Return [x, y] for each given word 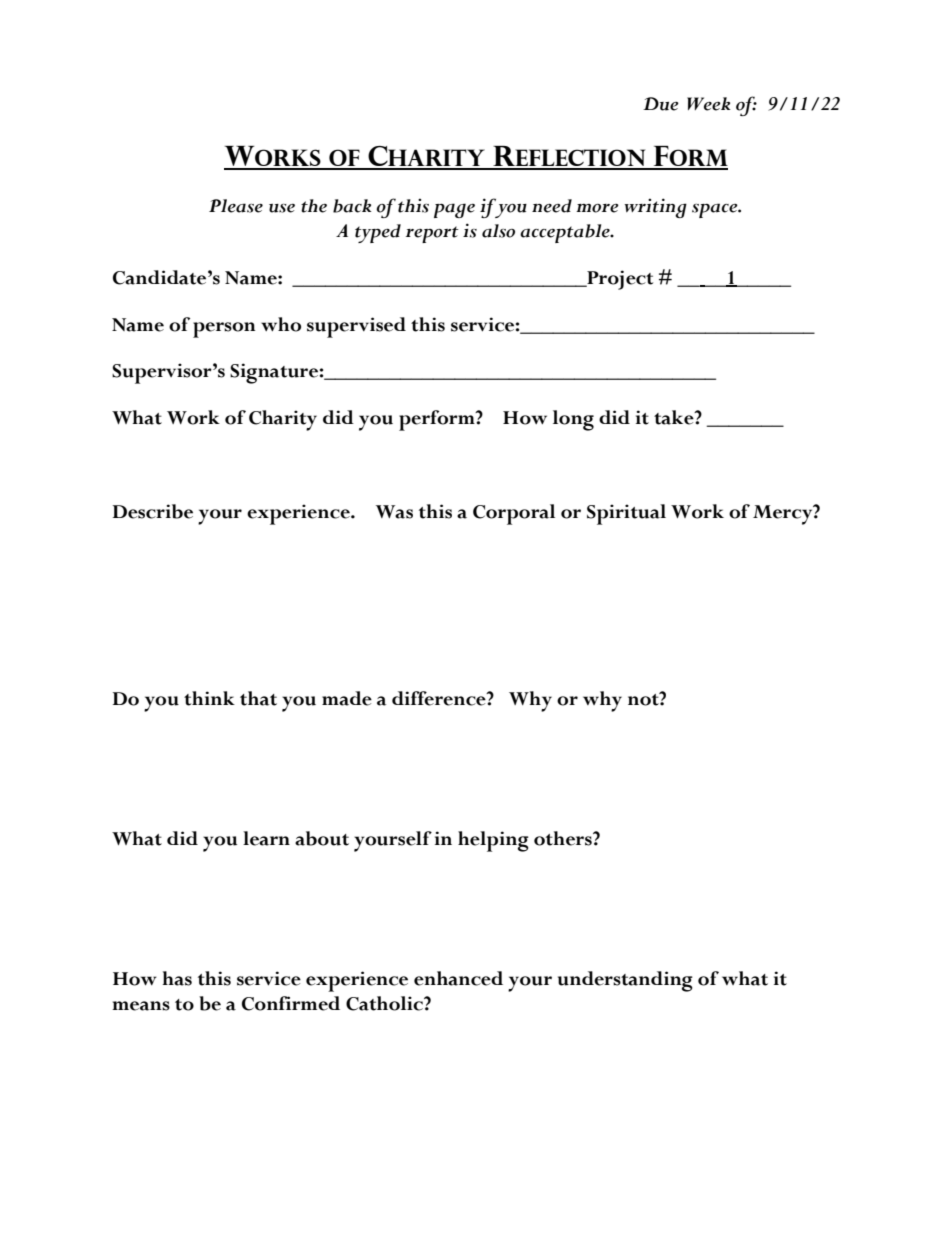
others [564, 838]
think [209, 698]
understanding [625, 981]
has [177, 978]
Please [236, 206]
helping [493, 841]
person [224, 330]
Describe [153, 511]
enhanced [458, 978]
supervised [356, 327]
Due [661, 104]
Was [394, 512]
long [573, 420]
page [454, 210]
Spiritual [626, 514]
